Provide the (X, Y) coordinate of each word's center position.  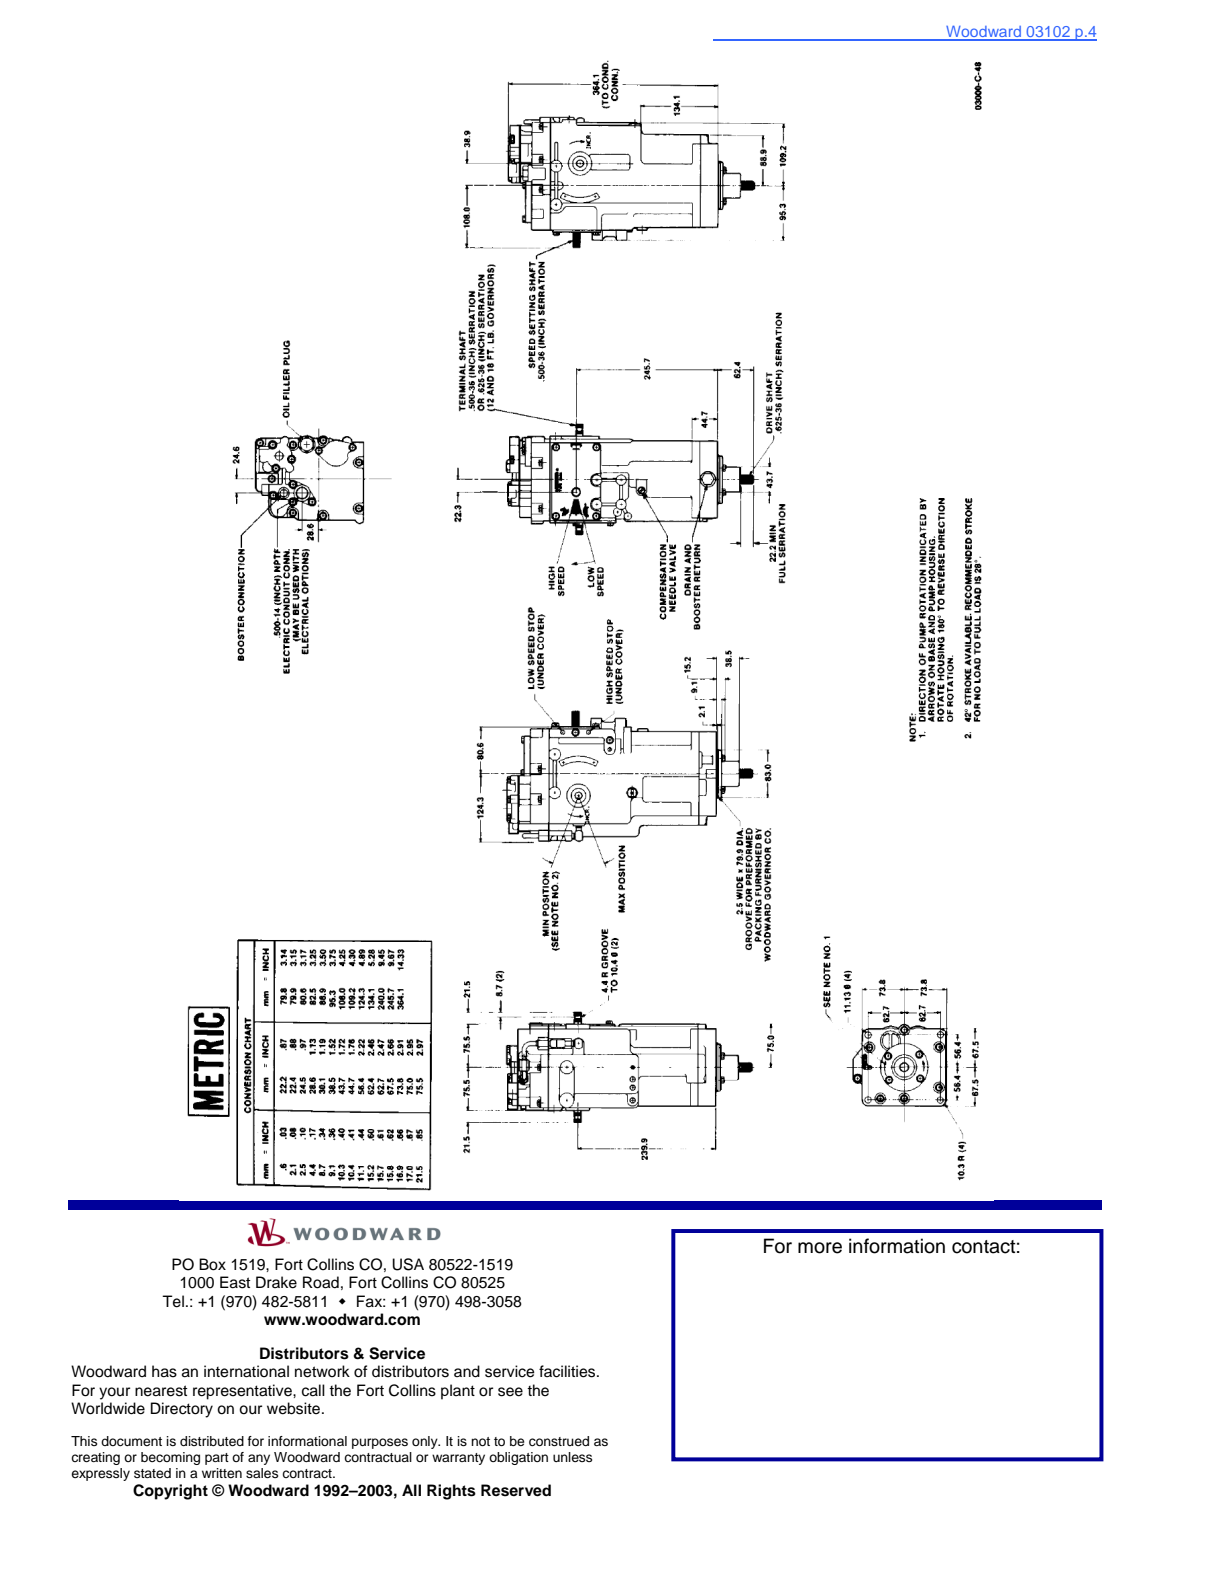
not (480, 1441)
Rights (451, 1492)
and (467, 1371)
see (510, 1392)
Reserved (516, 1490)
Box (212, 1264)
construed (559, 1441)
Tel (173, 1301)
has (164, 1371)
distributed (212, 1441)
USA (408, 1264)
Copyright (170, 1492)
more (820, 1248)
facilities (568, 1371)
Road (321, 1282)
